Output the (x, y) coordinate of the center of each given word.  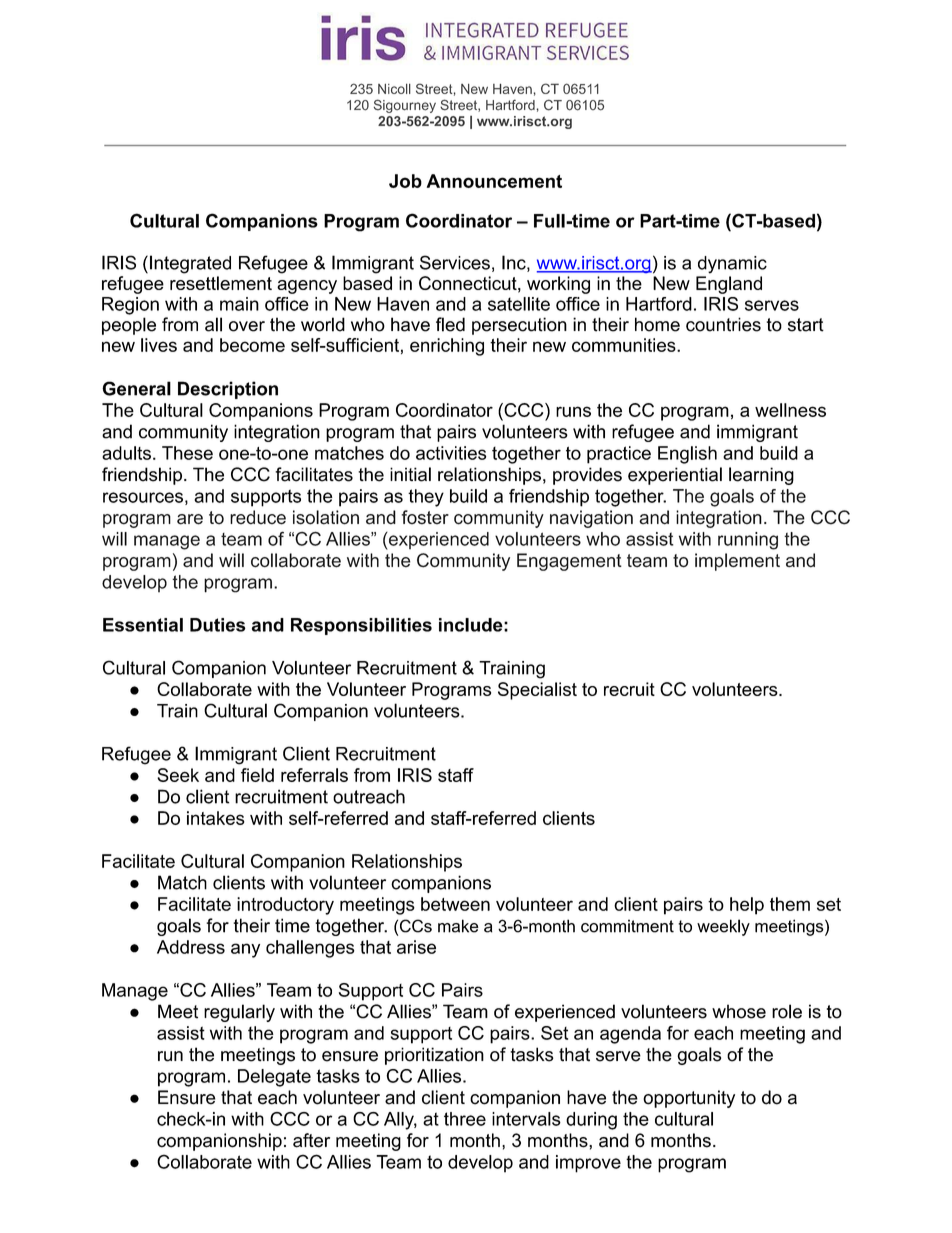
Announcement (494, 181)
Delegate (274, 1078)
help (747, 906)
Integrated (190, 264)
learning (761, 476)
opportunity (689, 1099)
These (187, 453)
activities (451, 453)
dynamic (732, 265)
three (465, 1119)
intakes (216, 818)
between (455, 904)
